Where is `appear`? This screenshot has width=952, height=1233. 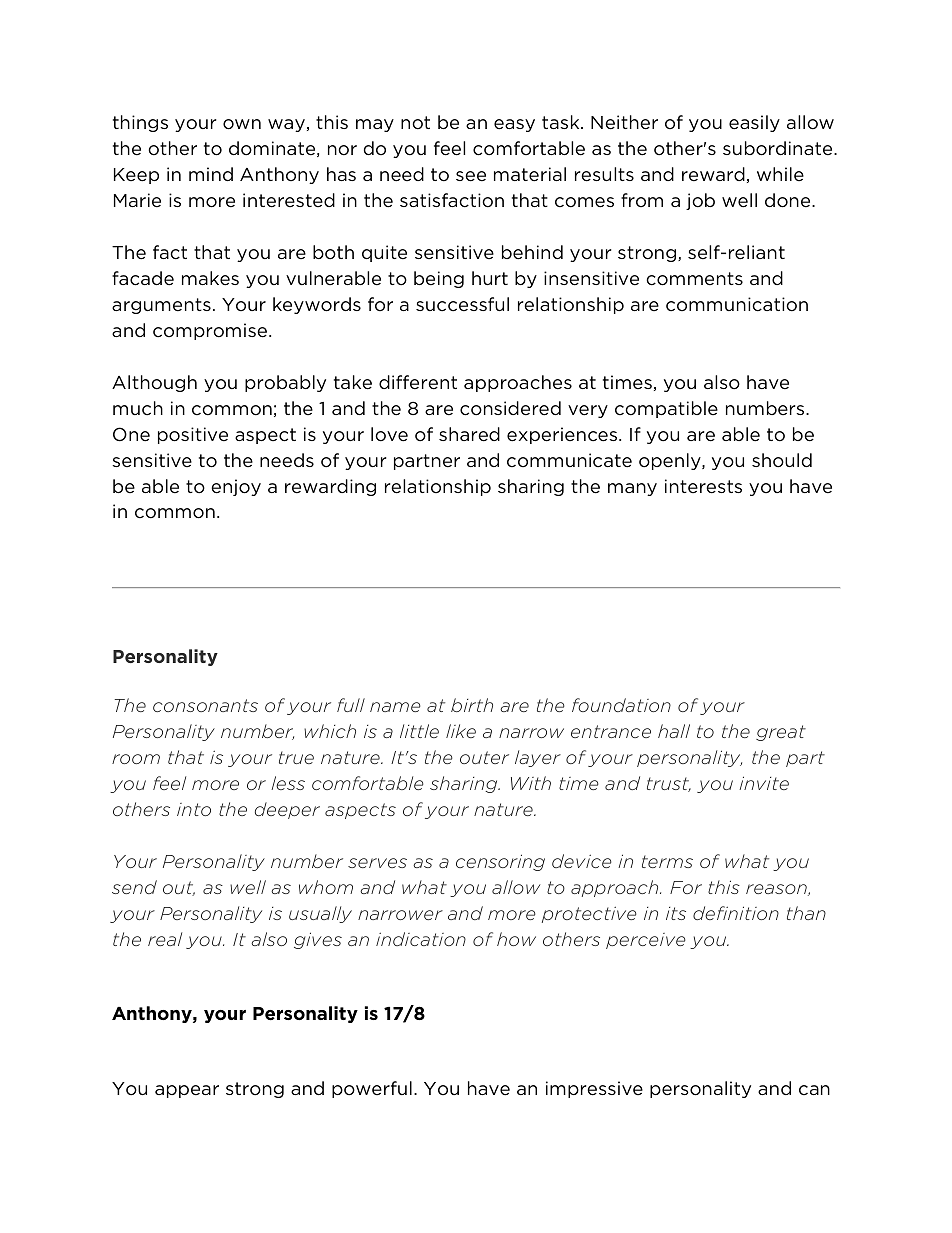
appear is located at coordinates (187, 1091).
